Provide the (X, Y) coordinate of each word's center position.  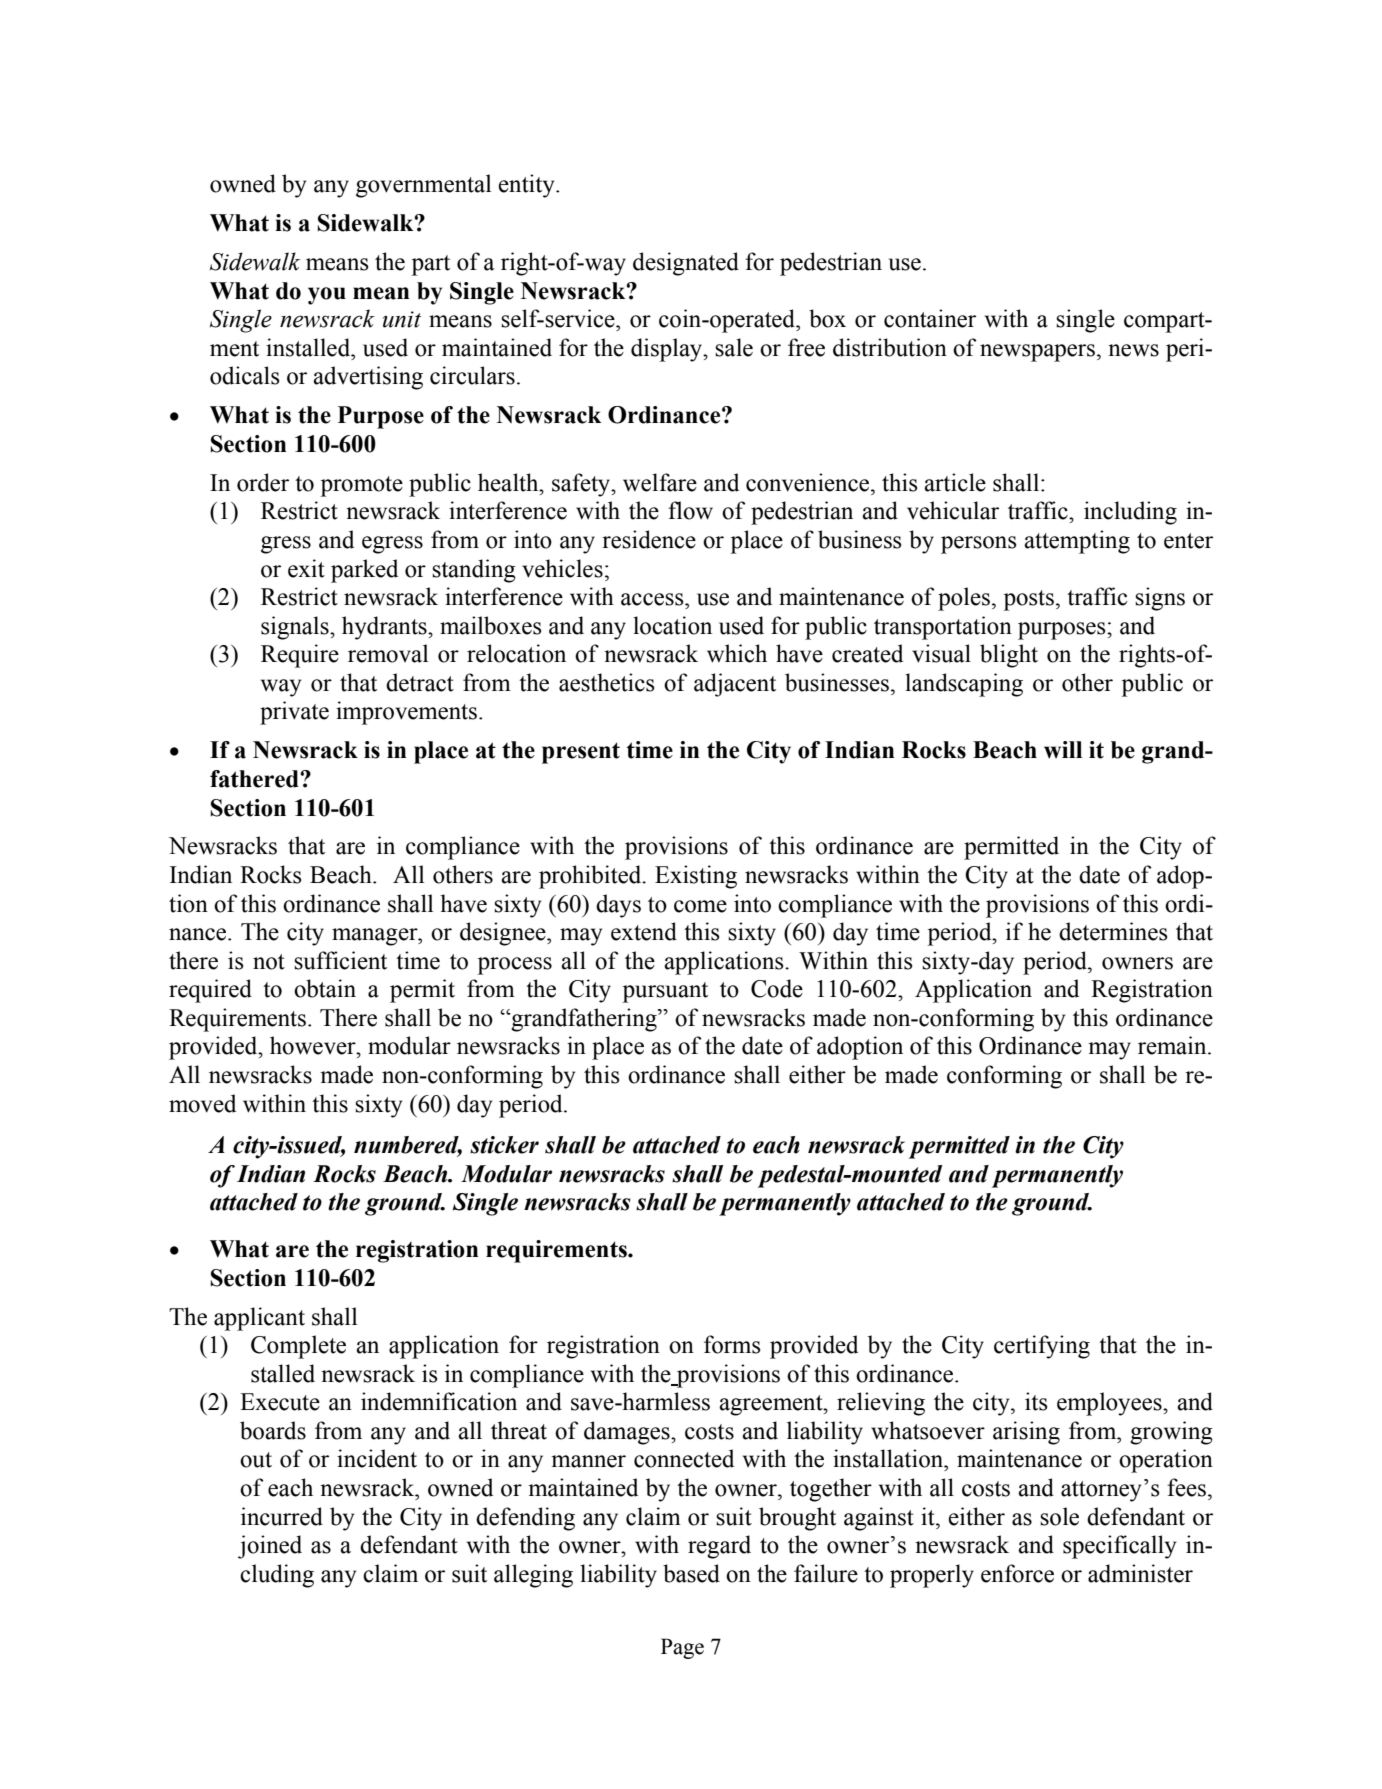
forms (732, 1344)
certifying (1042, 1347)
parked (364, 571)
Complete (298, 1347)
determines (1113, 931)
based (691, 1573)
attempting (1077, 542)
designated (686, 264)
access (653, 599)
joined (270, 1547)
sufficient (340, 960)
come (700, 906)
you (327, 296)
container (930, 318)
